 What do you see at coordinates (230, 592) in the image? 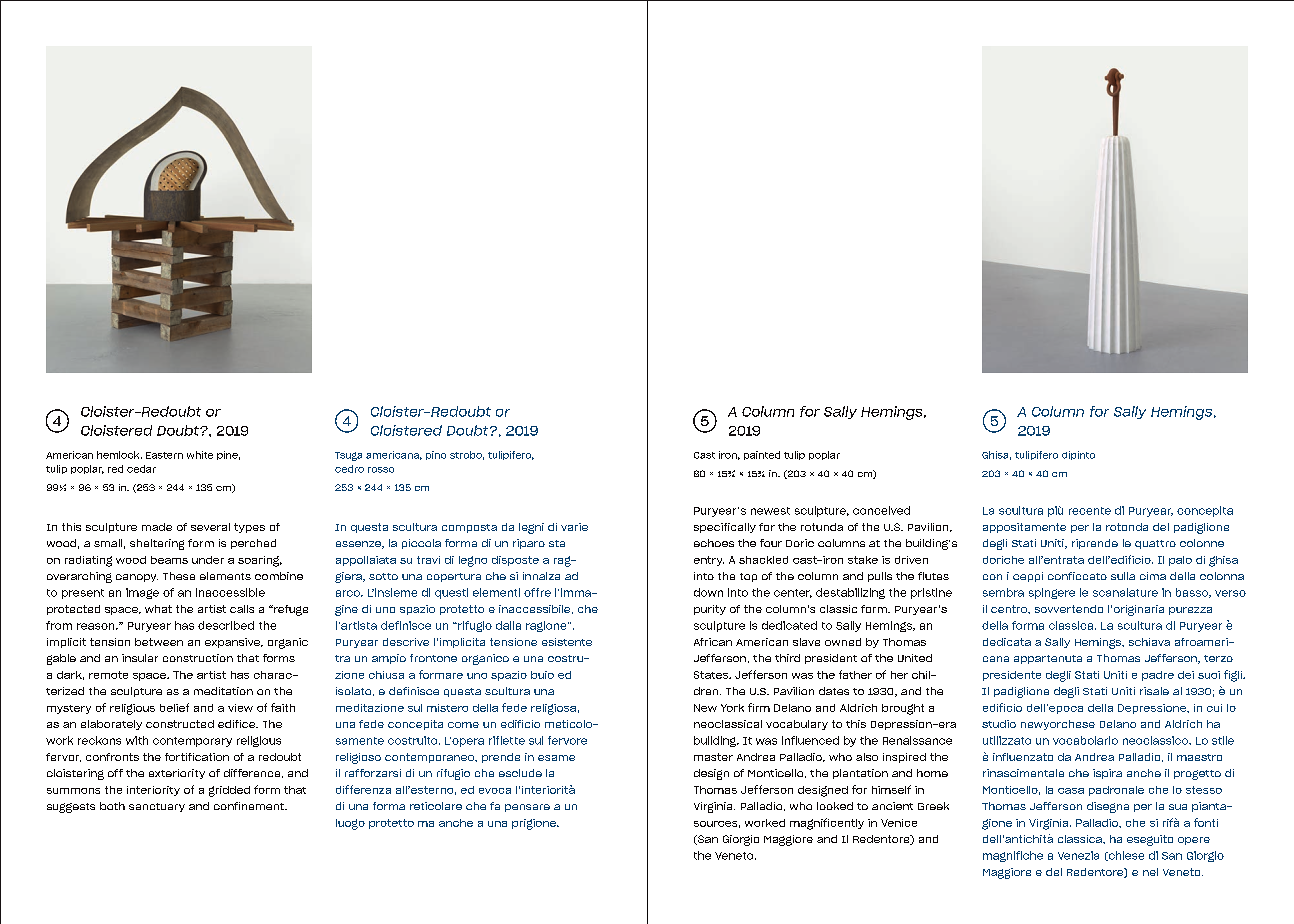
I see `inaccessible` at bounding box center [230, 592].
